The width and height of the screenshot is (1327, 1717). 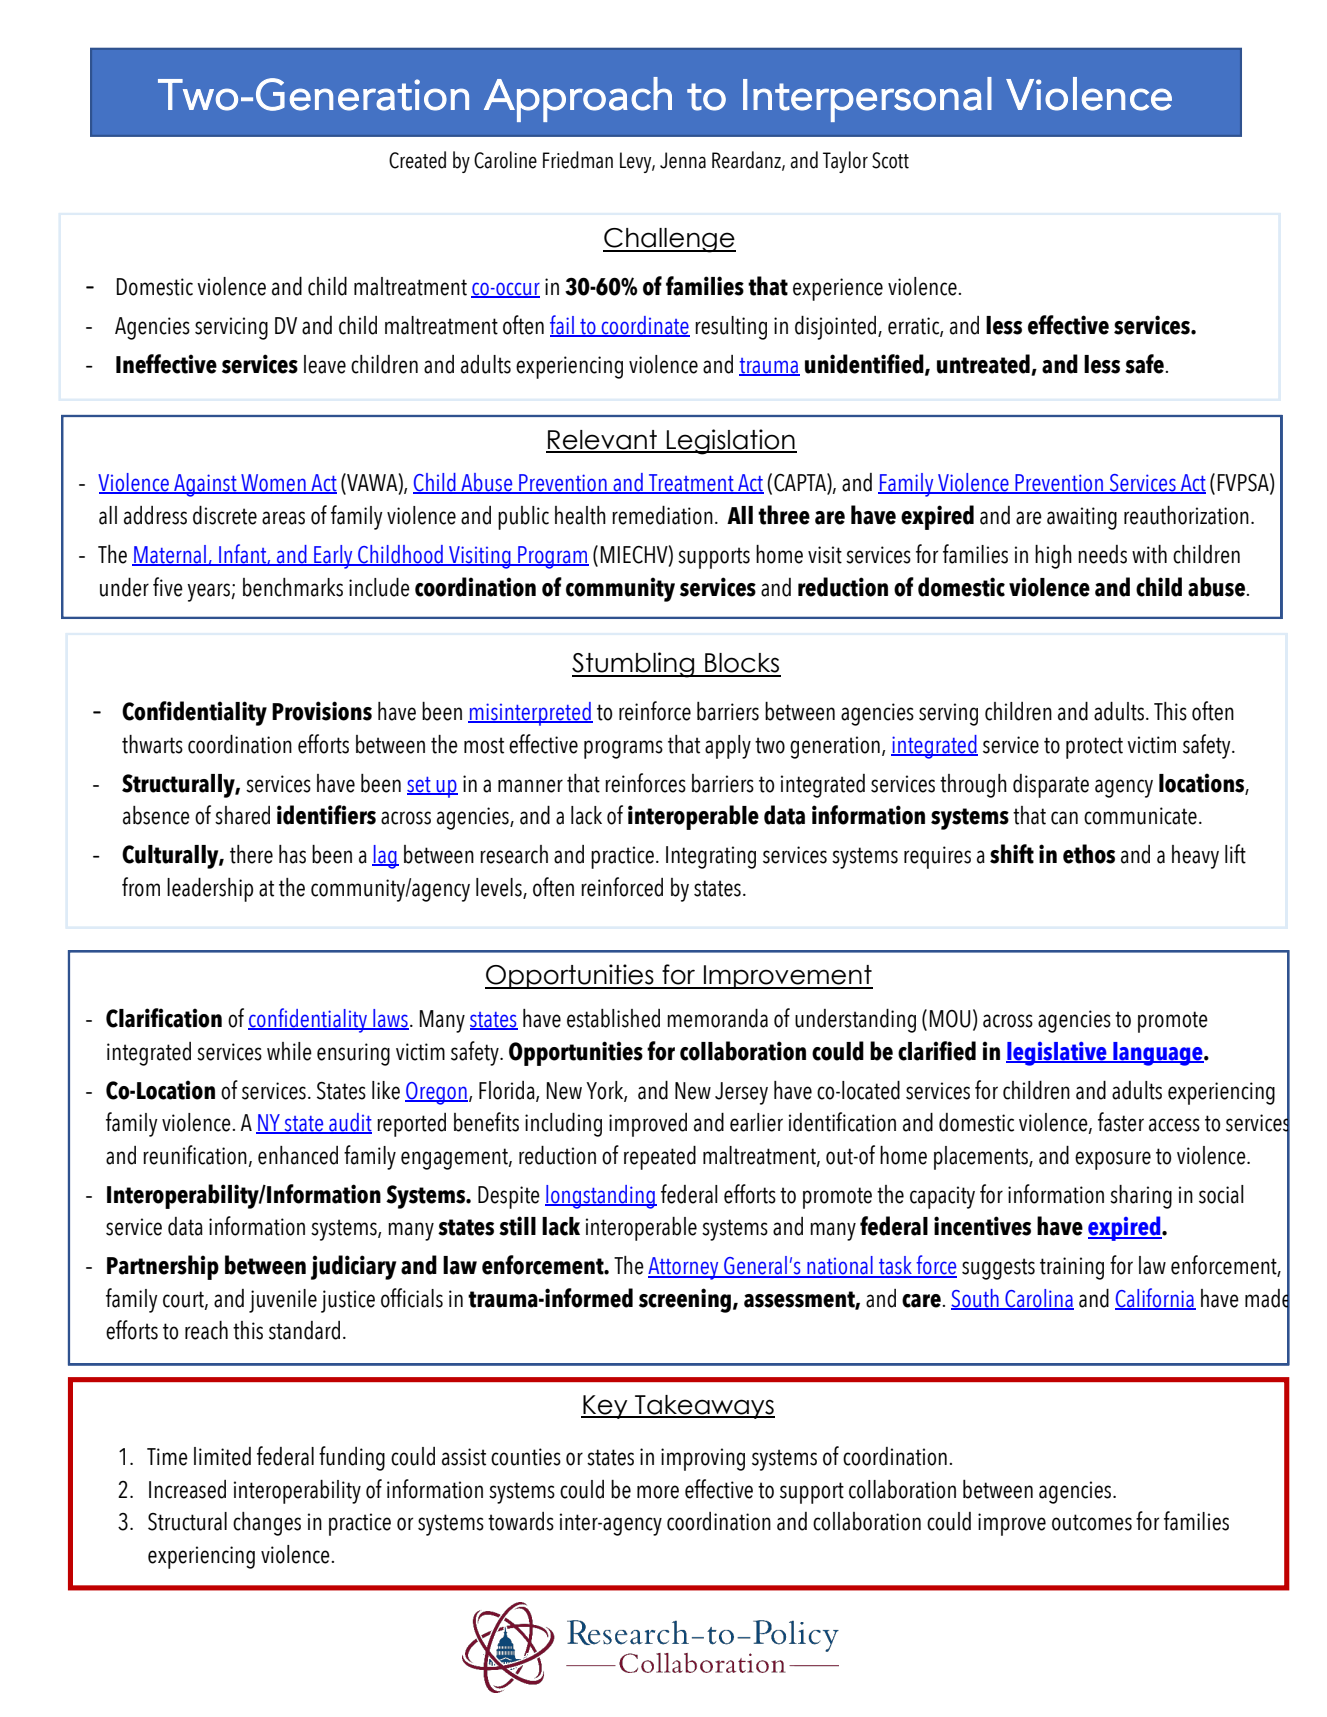 I want to click on benchmarks, so click(x=293, y=587).
